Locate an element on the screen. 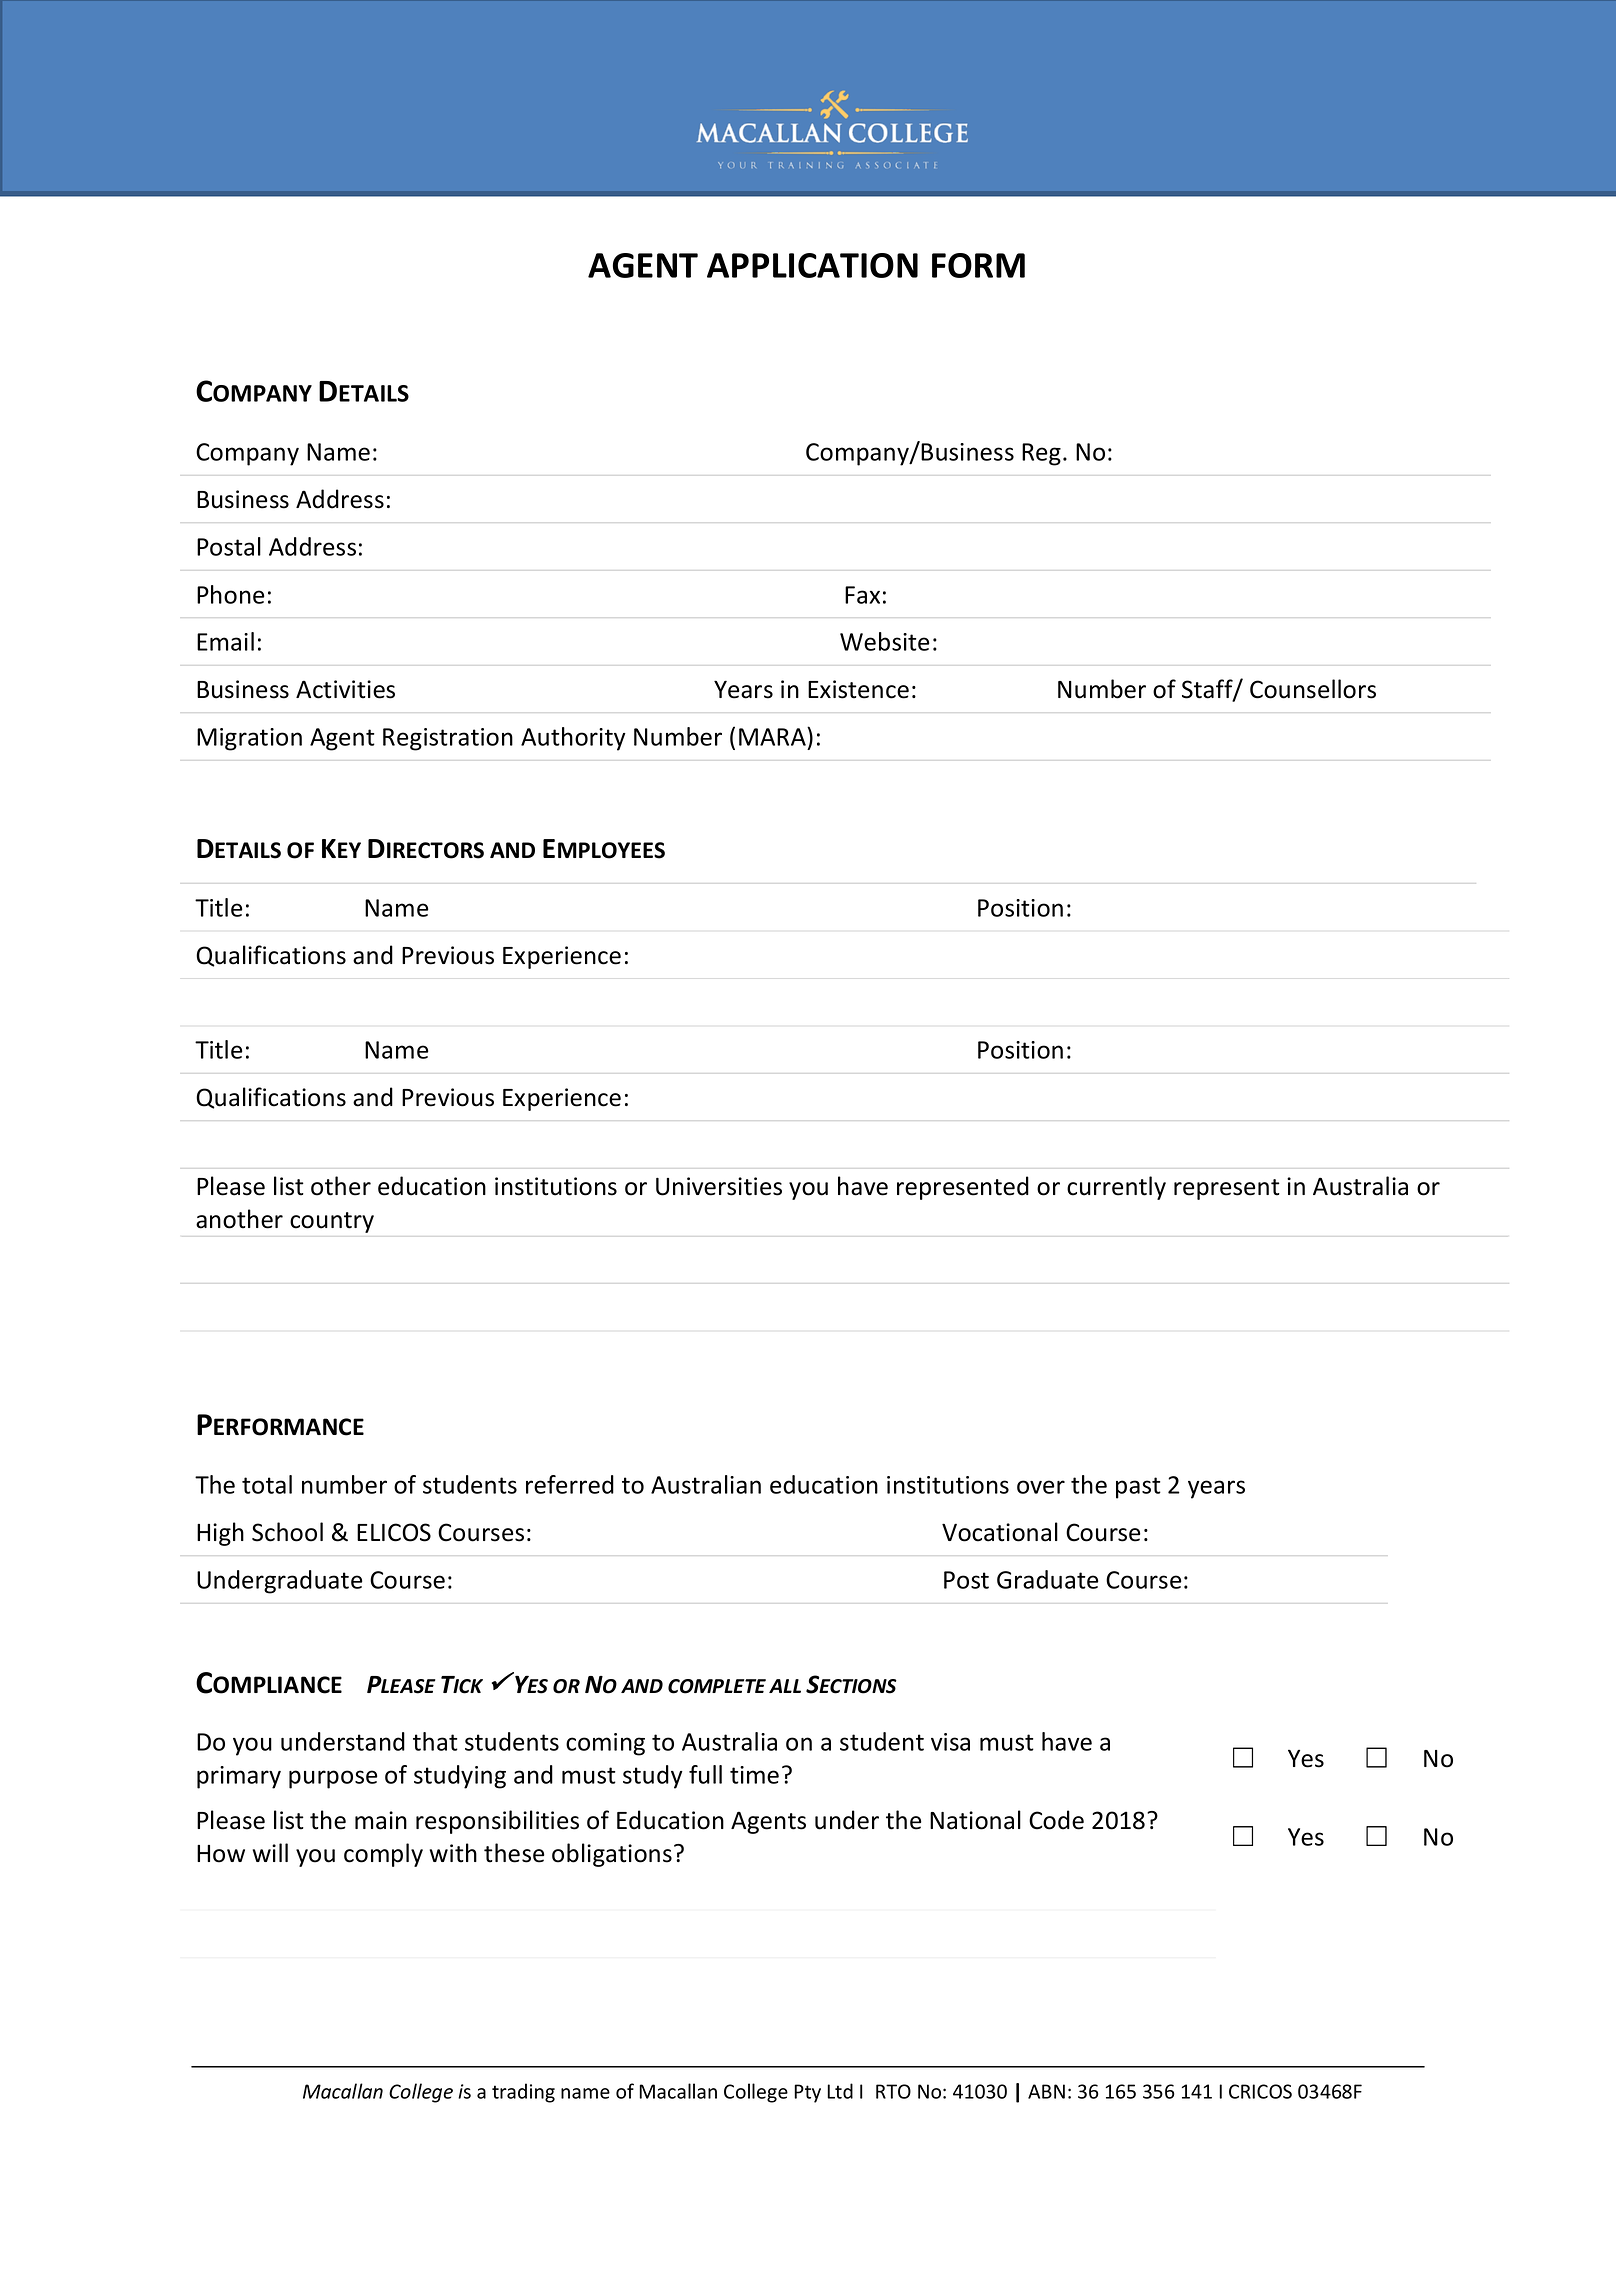 The image size is (1616, 2285). trading is located at coordinates (523, 2093).
